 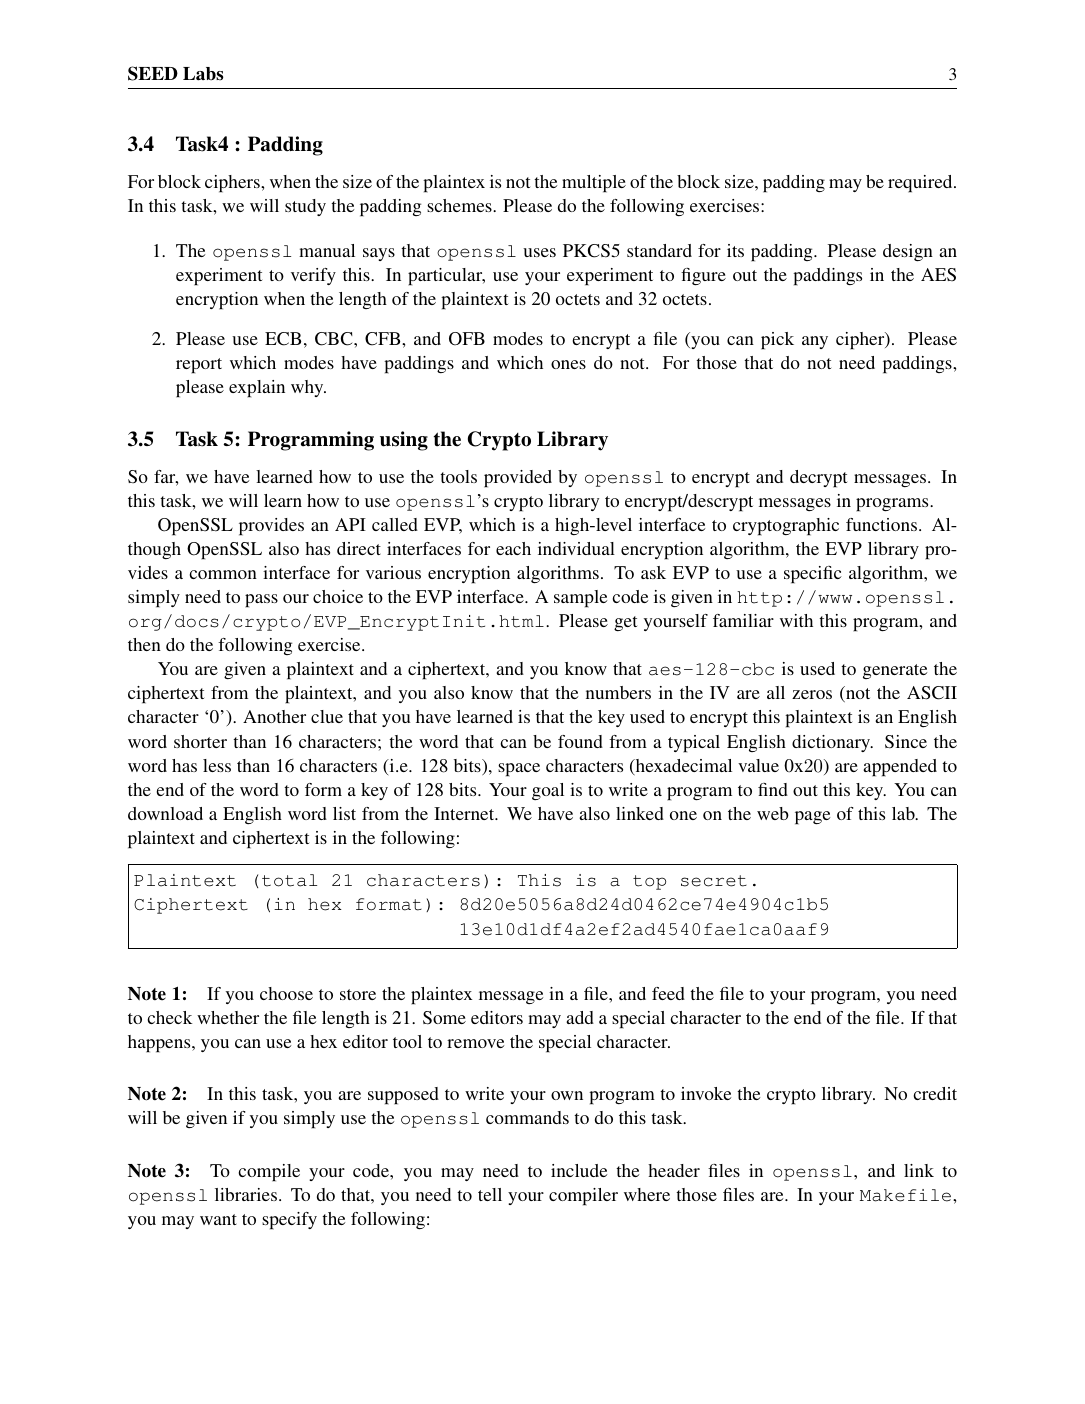 What do you see at coordinates (921, 184) in the page?
I see `required` at bounding box center [921, 184].
